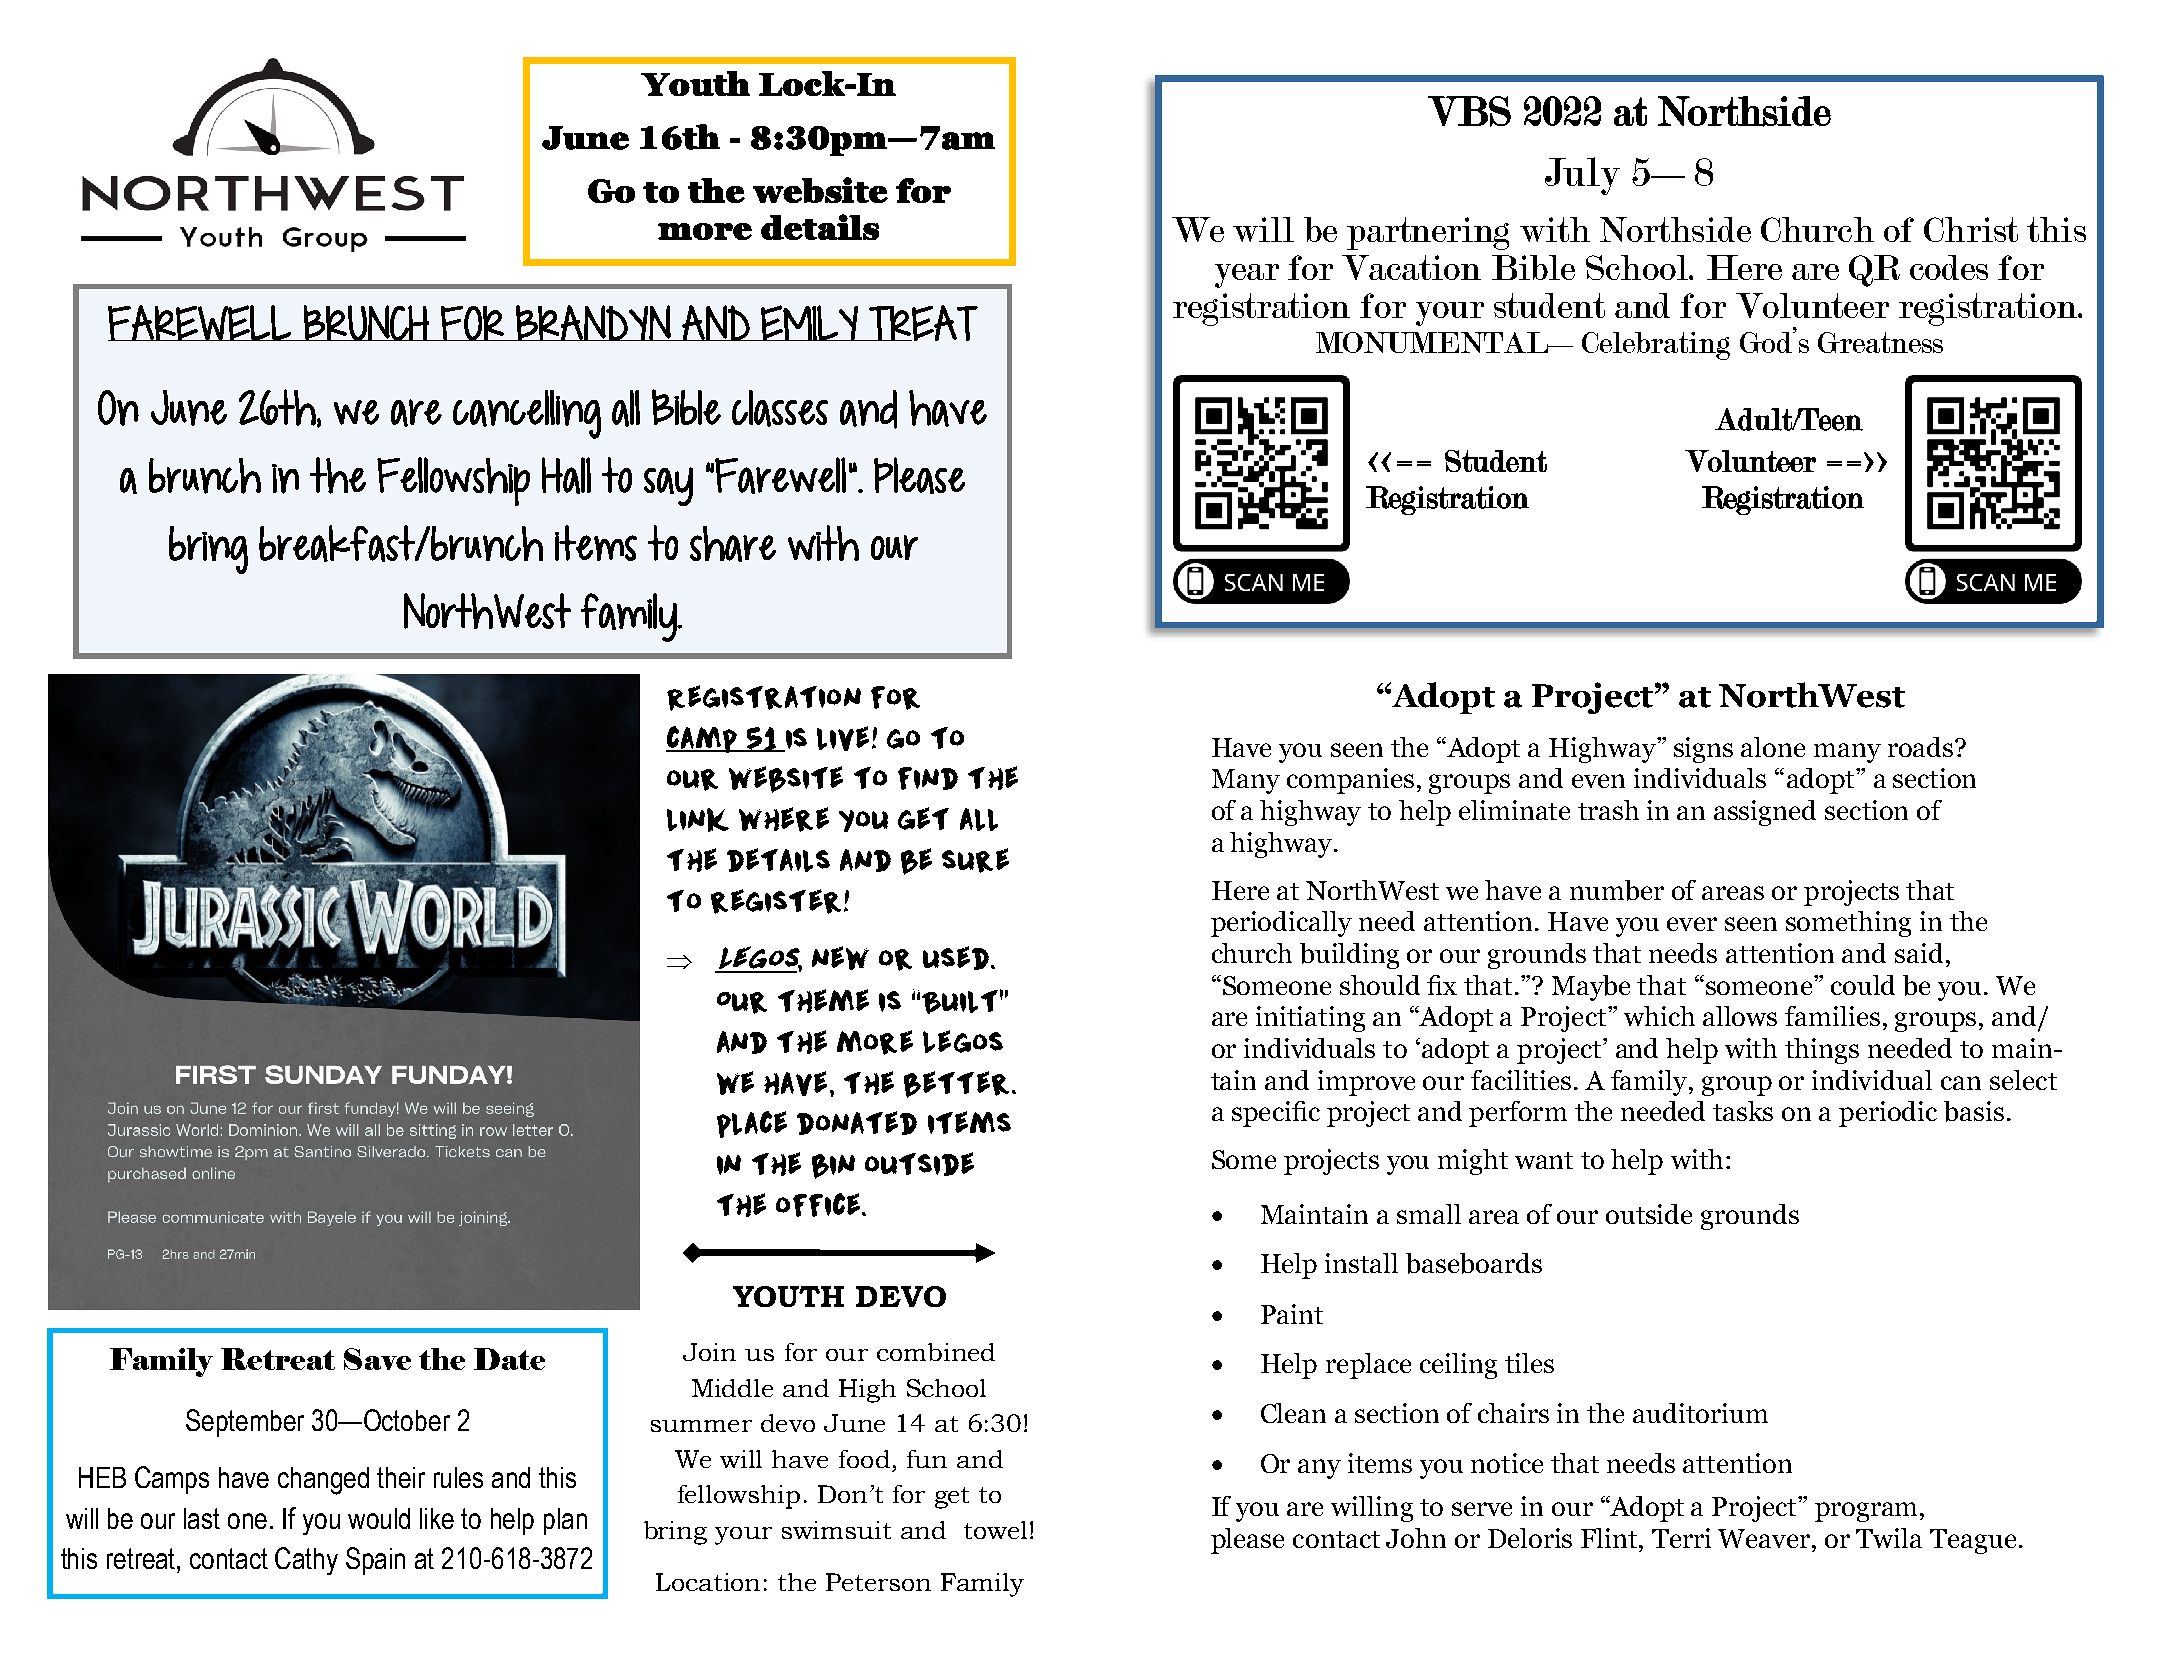 The image size is (2162, 1671). What do you see at coordinates (306, 1561) in the page?
I see `Cathy` at bounding box center [306, 1561].
